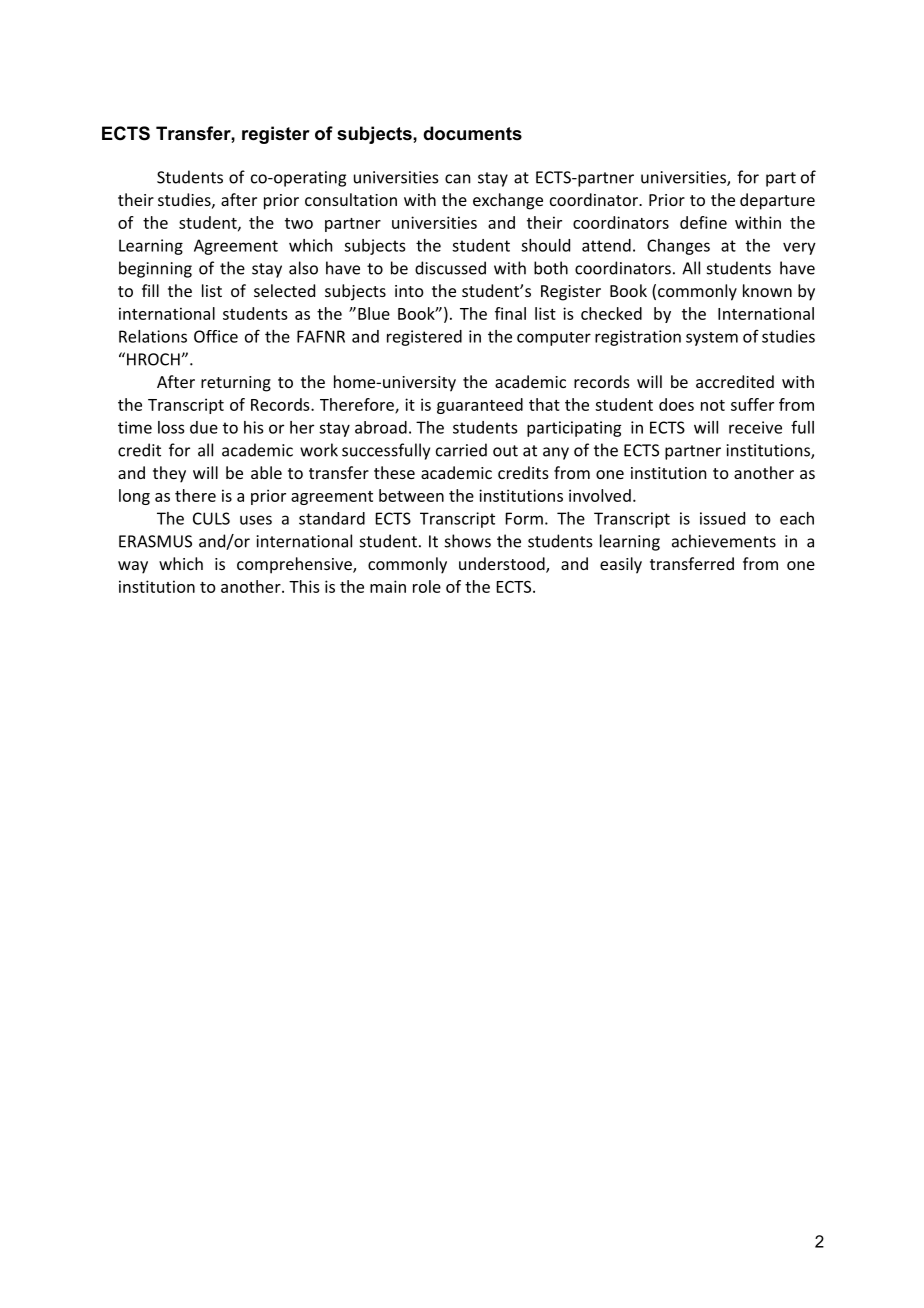 The height and width of the document is (1308, 924). What do you see at coordinates (767, 290) in the document?
I see `known` at bounding box center [767, 290].
